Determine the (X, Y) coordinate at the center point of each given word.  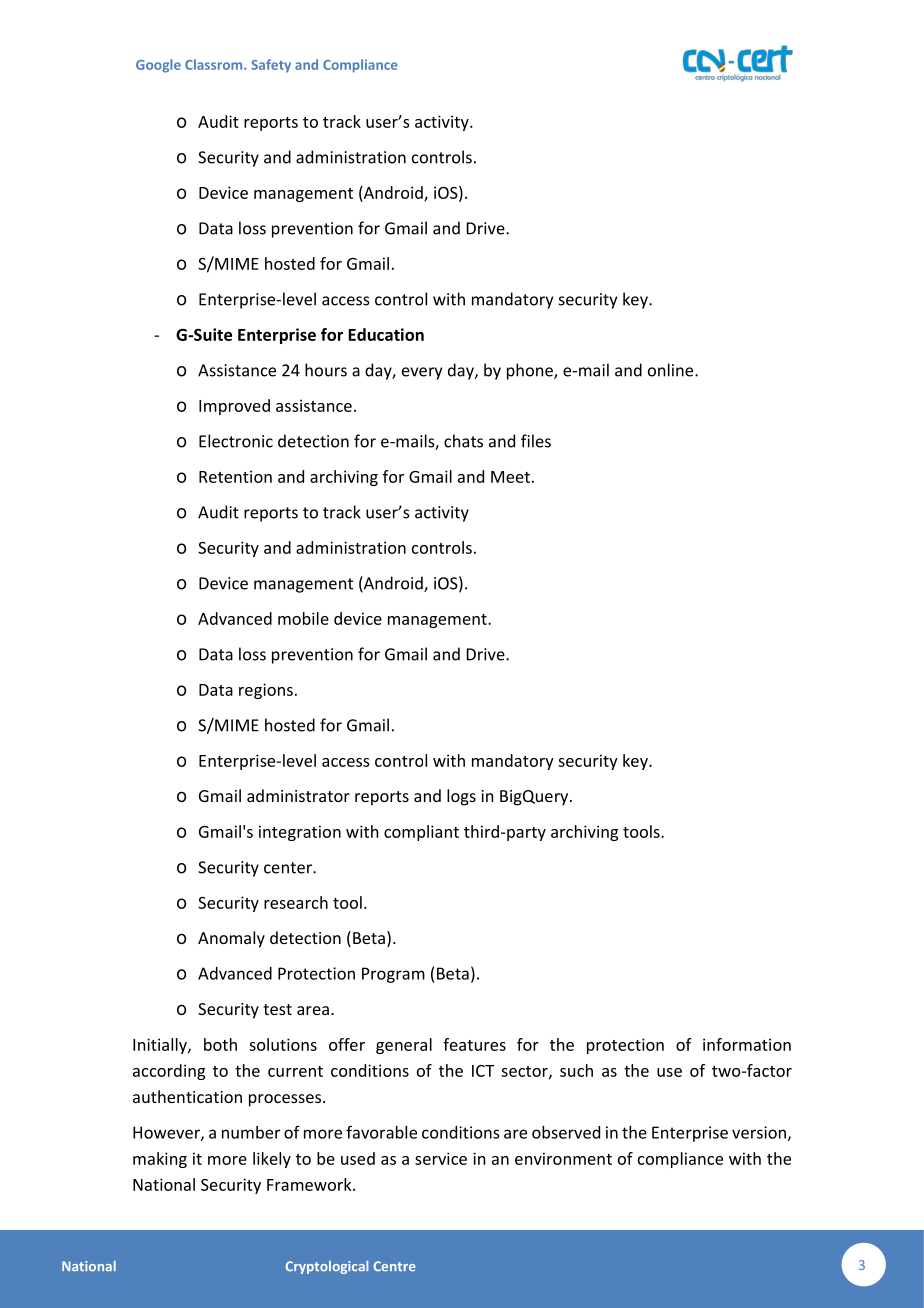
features (474, 1044)
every (422, 373)
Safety (271, 66)
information (747, 1044)
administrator (298, 795)
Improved (234, 407)
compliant (421, 833)
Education (386, 334)
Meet (510, 477)
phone (531, 371)
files (536, 441)
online (672, 370)
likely (272, 1160)
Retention (235, 476)
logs (461, 797)
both (220, 1044)
